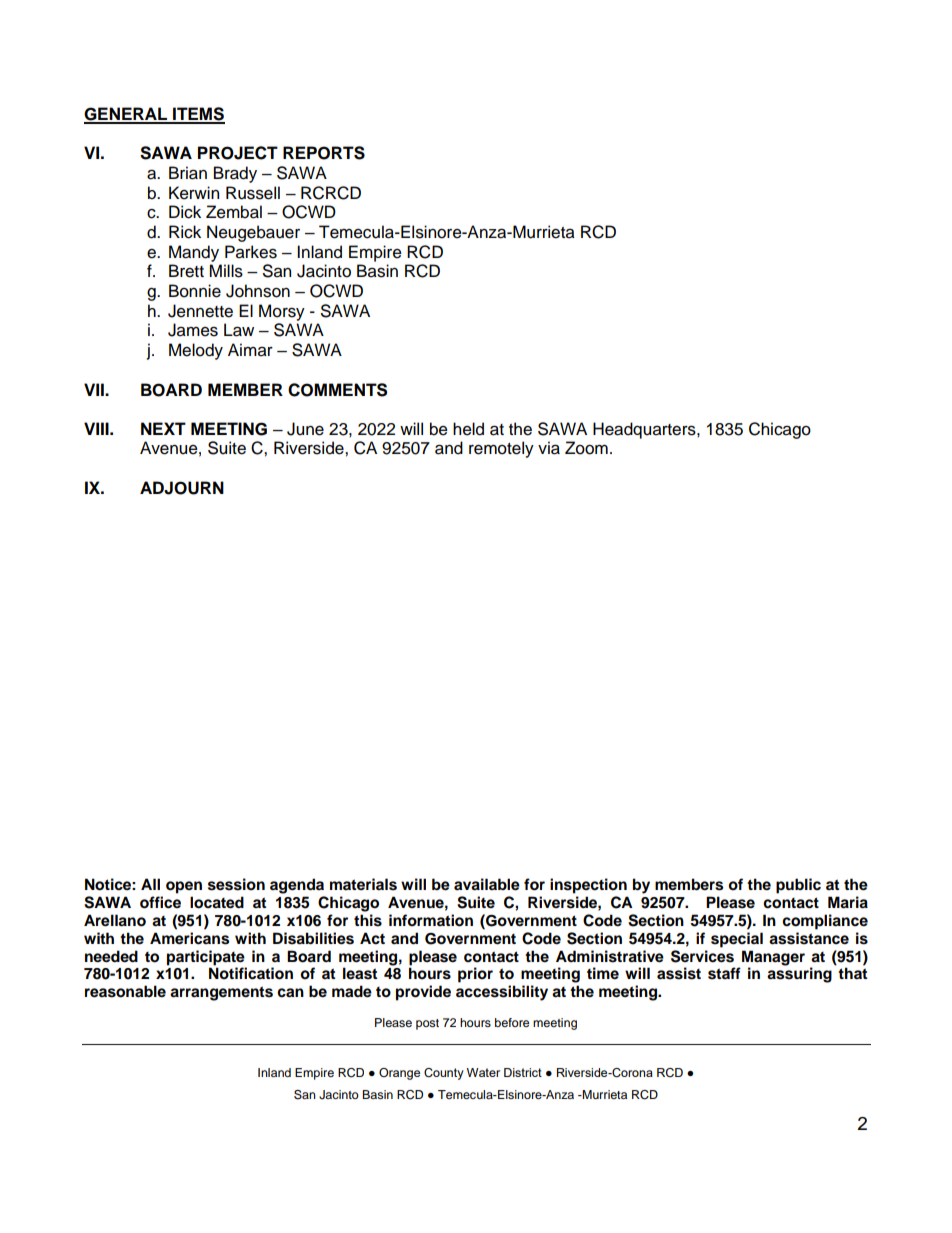  What do you see at coordinates (238, 153) in the screenshot?
I see `PROJECT` at bounding box center [238, 153].
